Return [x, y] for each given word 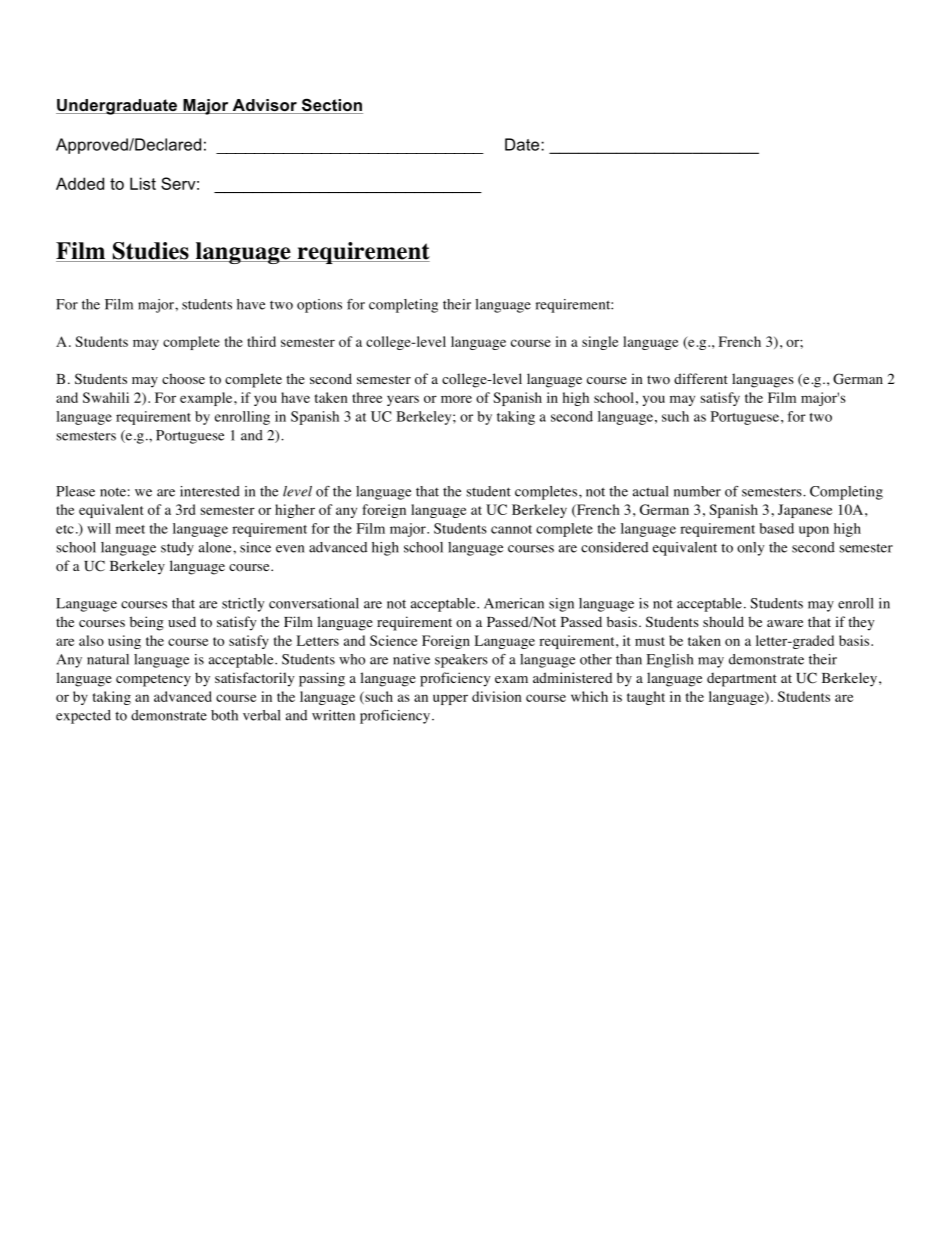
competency [153, 680]
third [261, 341]
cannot [511, 529]
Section [331, 106]
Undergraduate [117, 107]
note [113, 492]
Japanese [805, 511]
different [701, 378]
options [319, 306]
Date [523, 144]
